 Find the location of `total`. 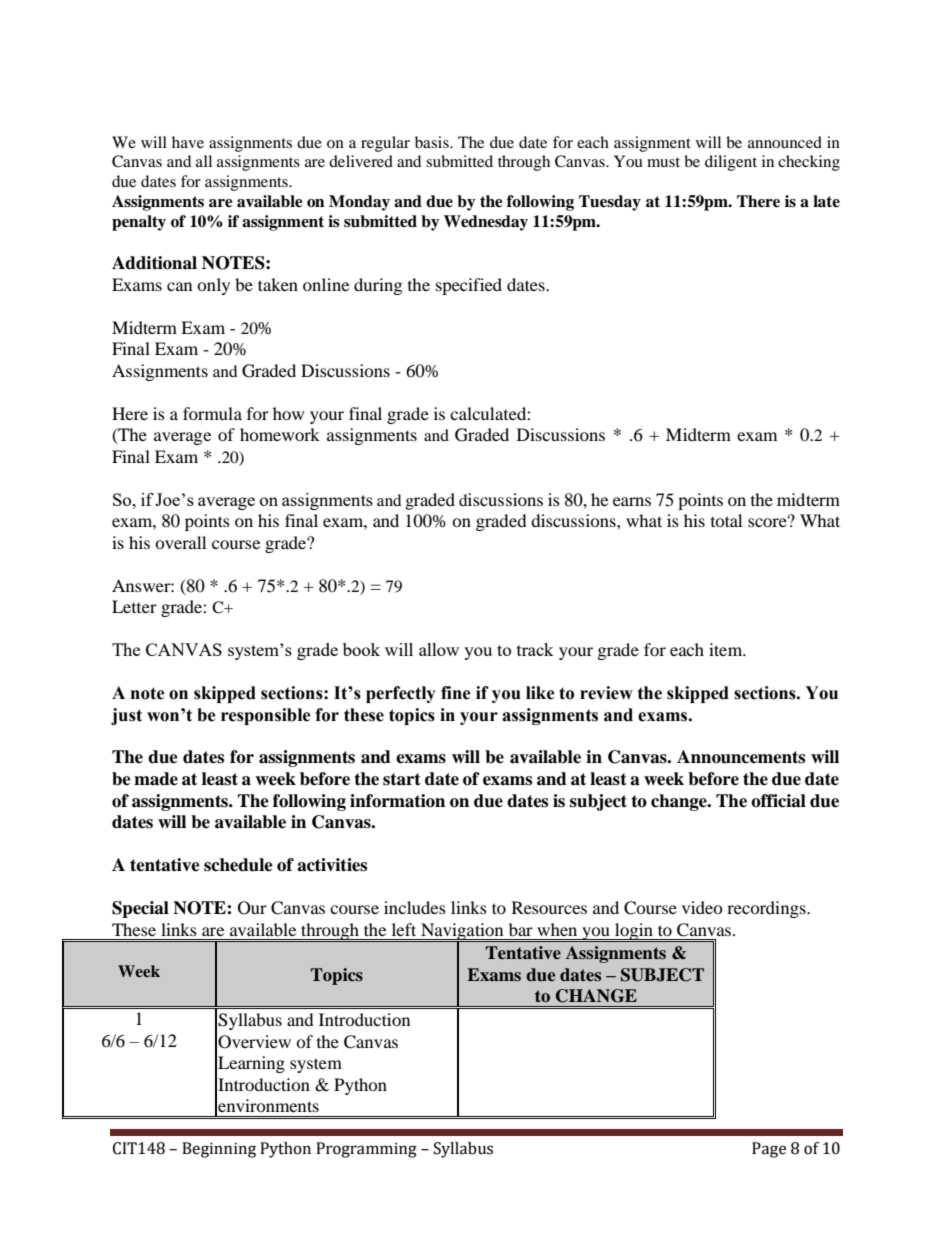

total is located at coordinates (726, 520).
